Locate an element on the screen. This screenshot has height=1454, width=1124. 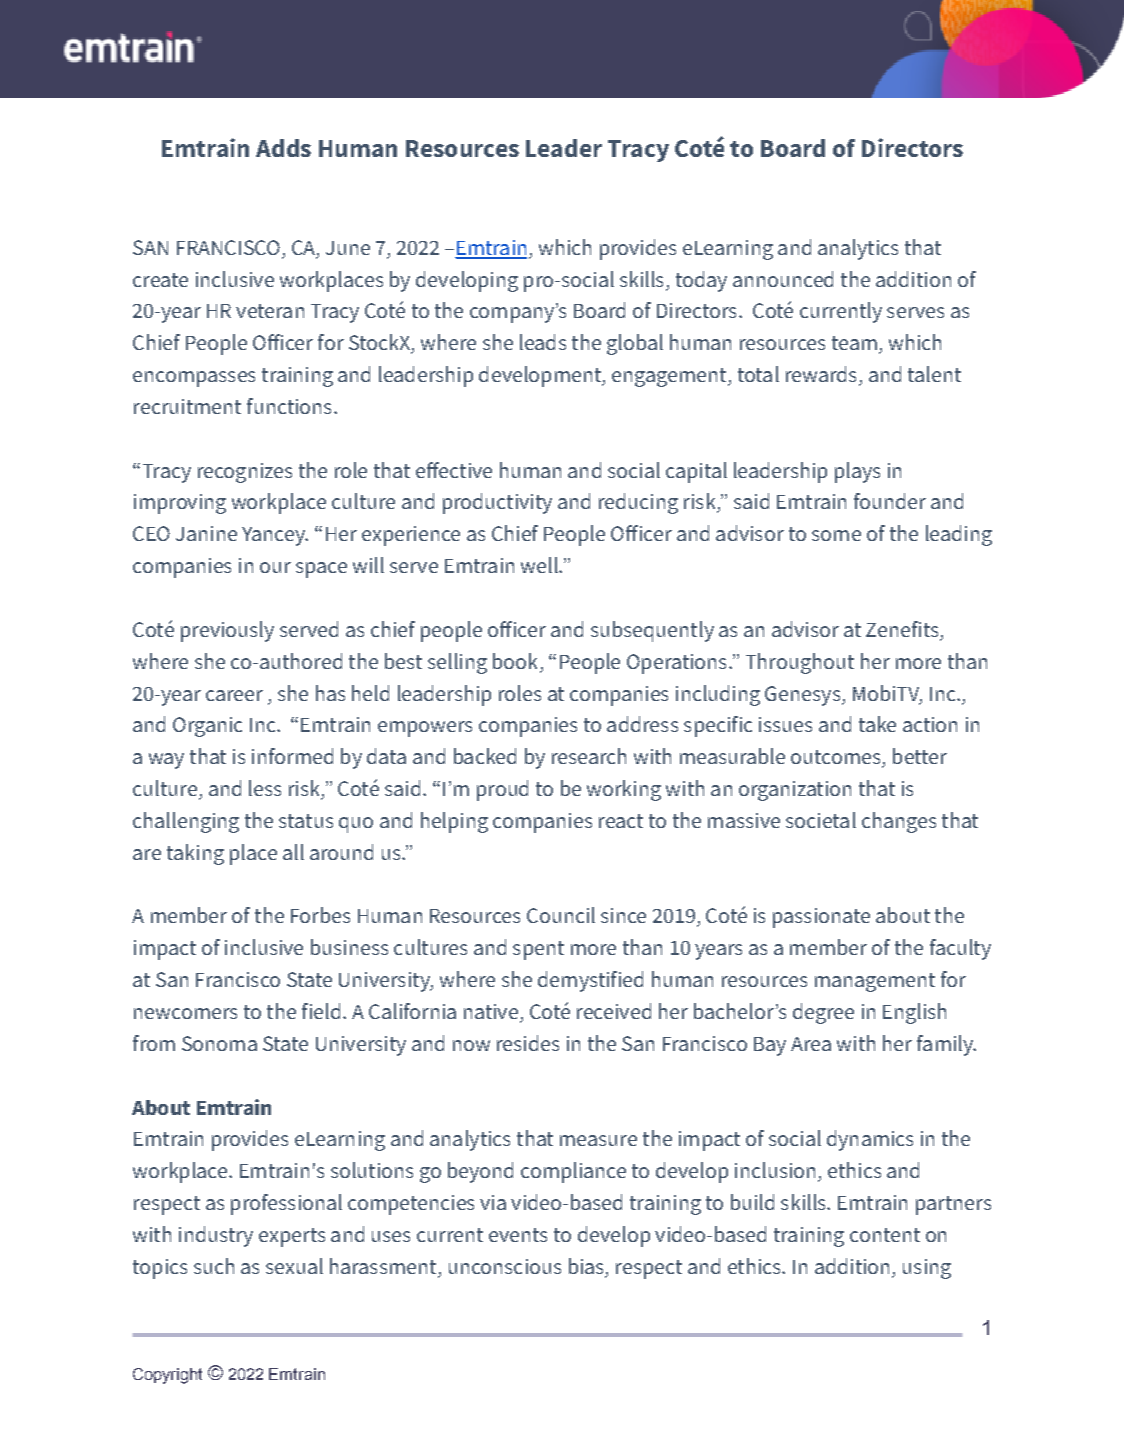
today is located at coordinates (701, 281).
